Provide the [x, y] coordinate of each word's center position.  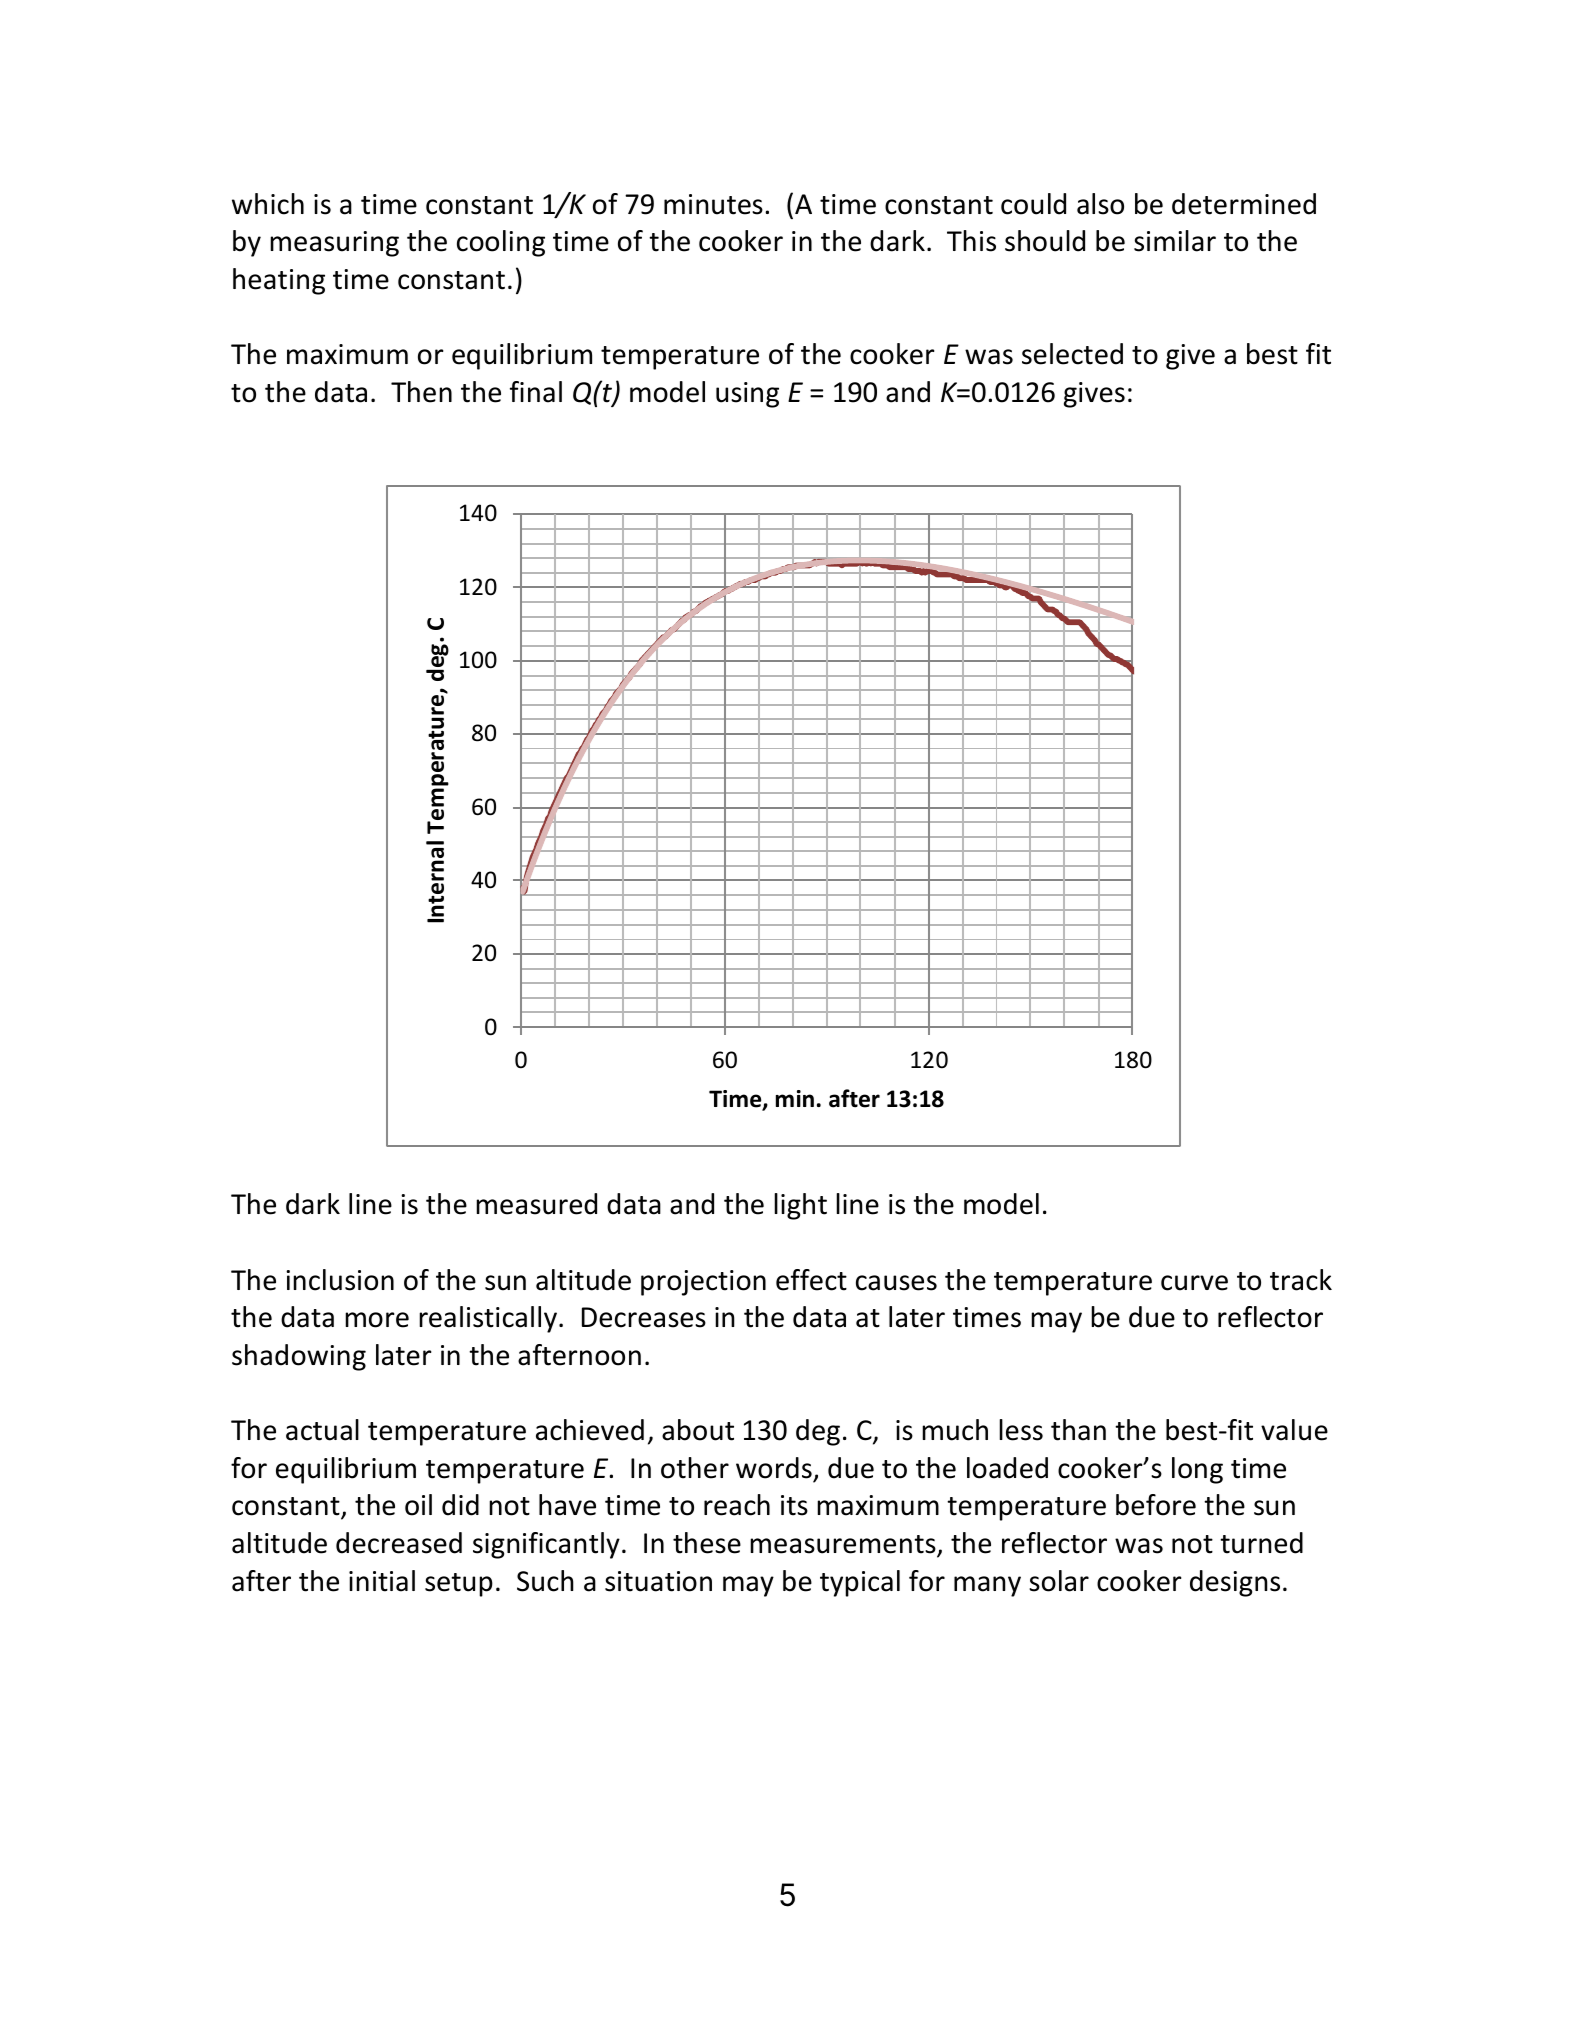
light [800, 1206]
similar [1175, 241]
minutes [713, 204]
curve [1194, 1283]
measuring [334, 244]
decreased [399, 1543]
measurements [844, 1545]
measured [536, 1204]
